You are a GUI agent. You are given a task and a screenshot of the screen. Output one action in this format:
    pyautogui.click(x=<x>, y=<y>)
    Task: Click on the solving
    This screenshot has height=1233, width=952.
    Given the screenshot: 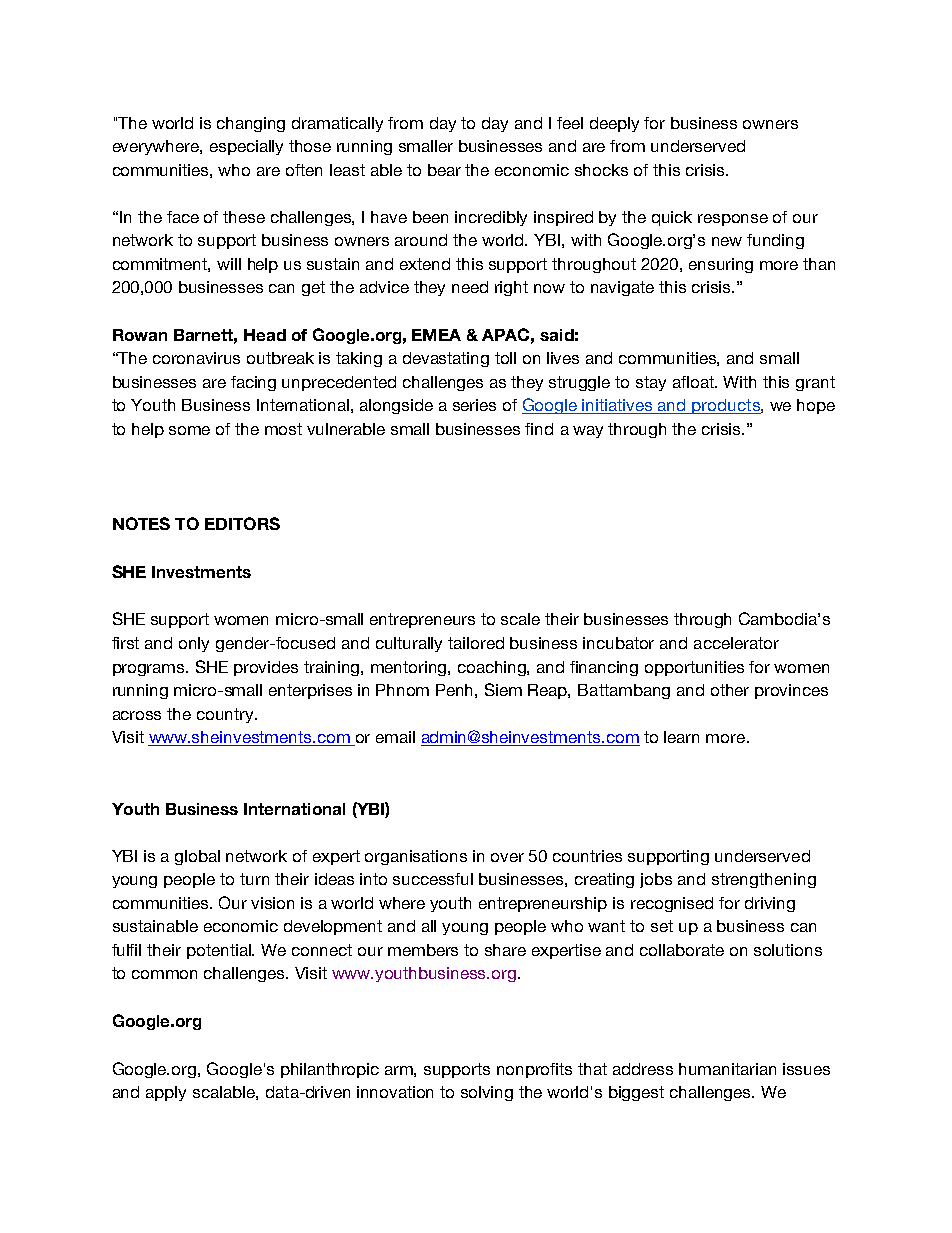 What is the action you would take?
    pyautogui.click(x=487, y=1093)
